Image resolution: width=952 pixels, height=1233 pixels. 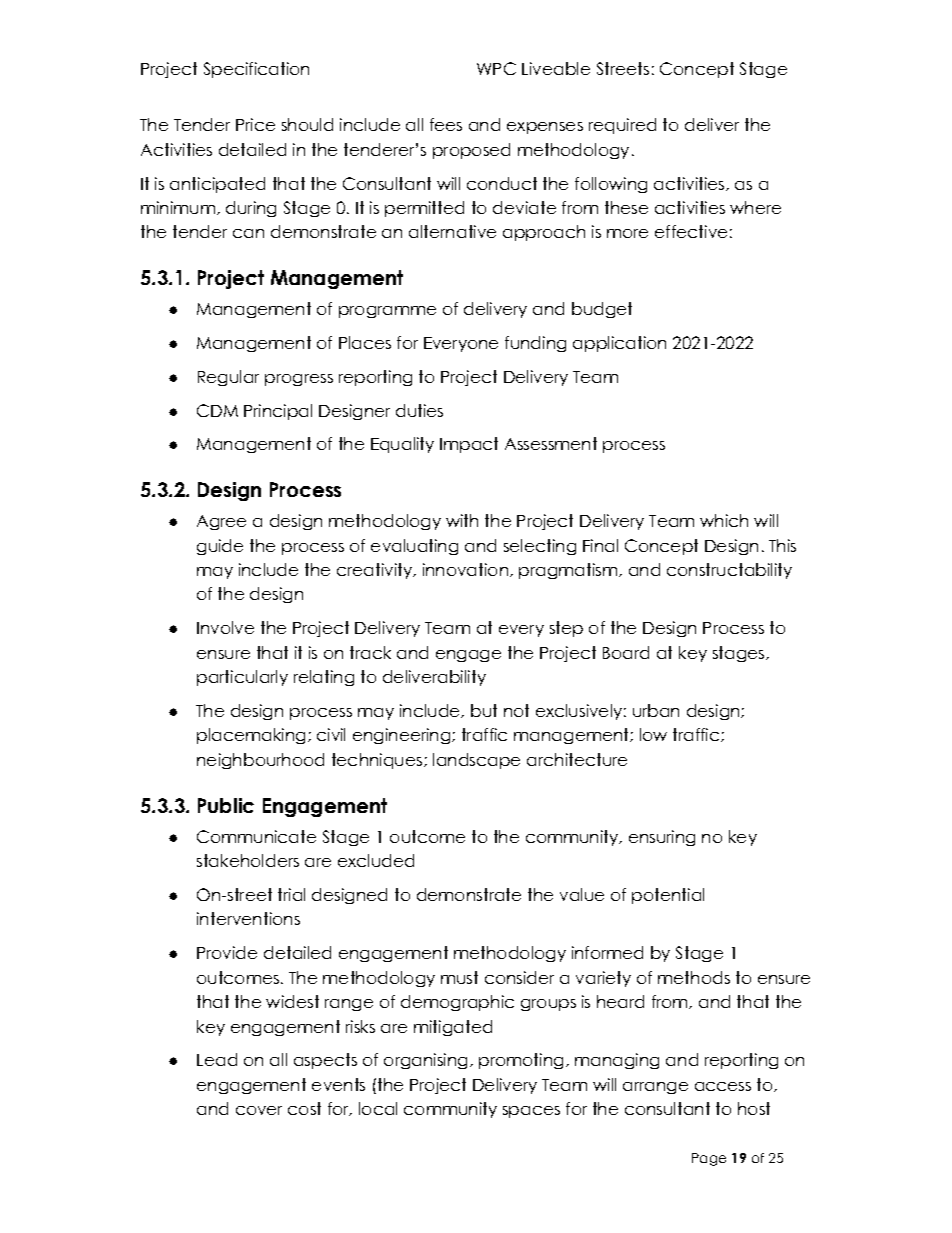 I want to click on stakeholders, so click(x=248, y=860).
